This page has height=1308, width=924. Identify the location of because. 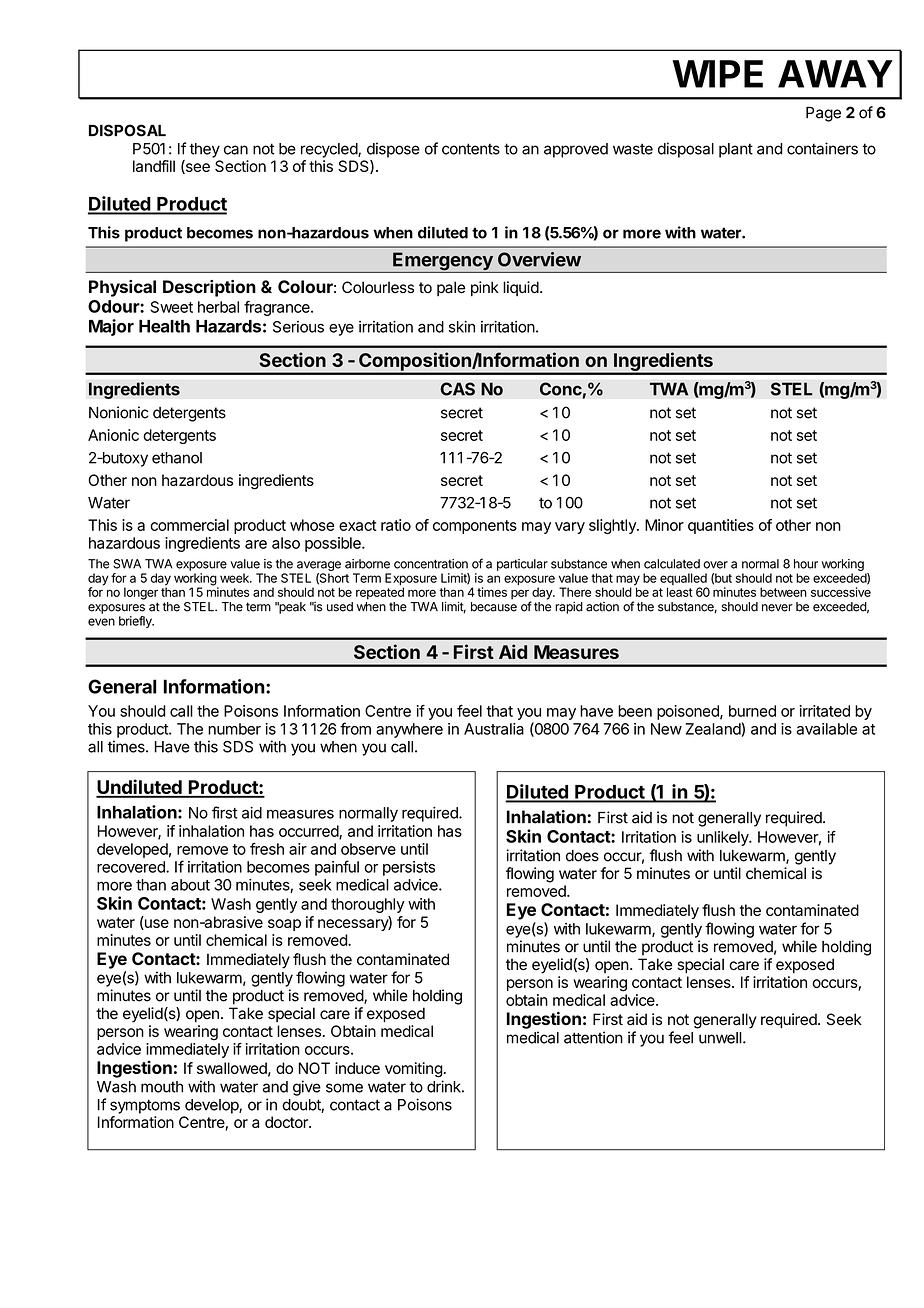
(494, 607).
